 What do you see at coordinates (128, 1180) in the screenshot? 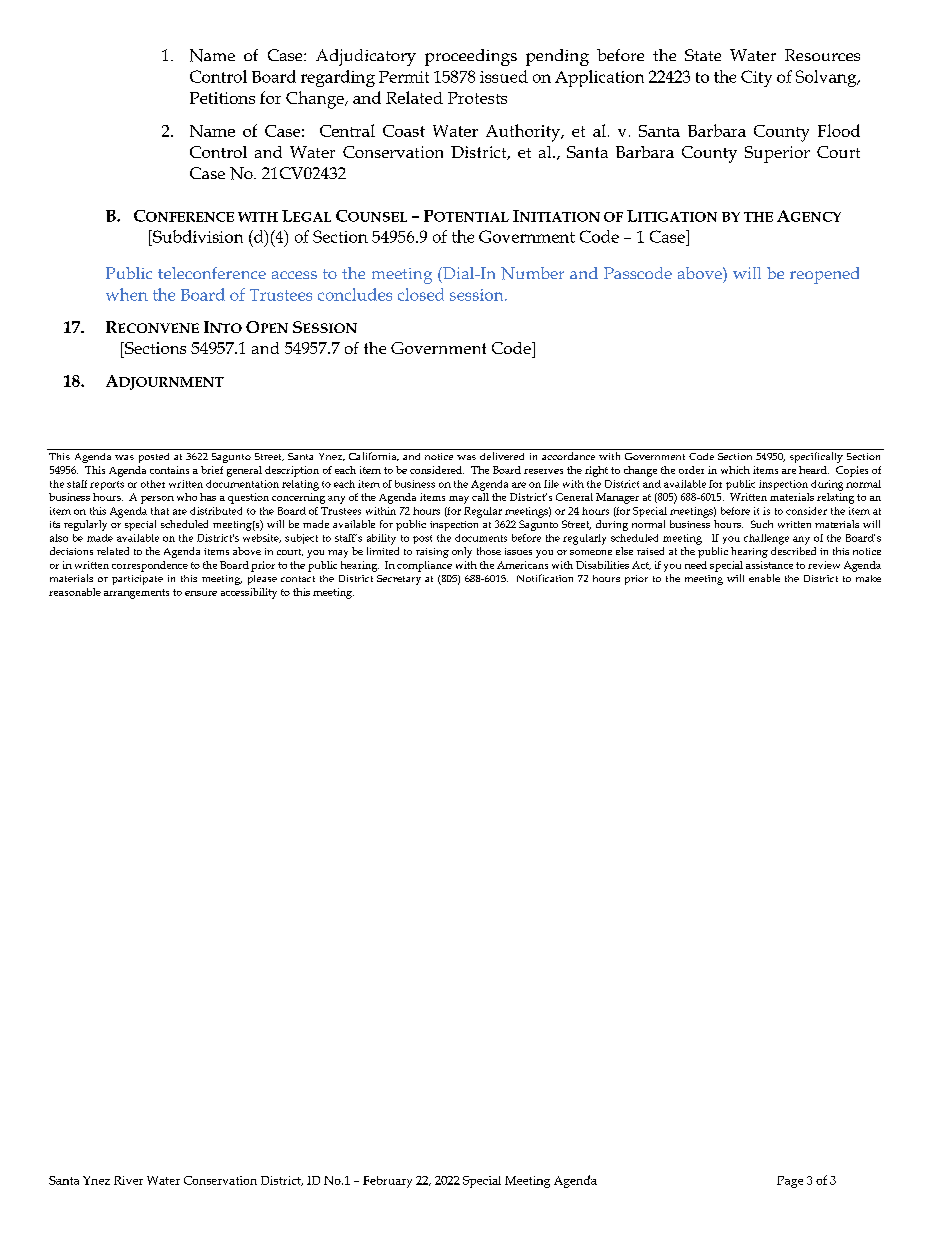
I see `River` at bounding box center [128, 1180].
